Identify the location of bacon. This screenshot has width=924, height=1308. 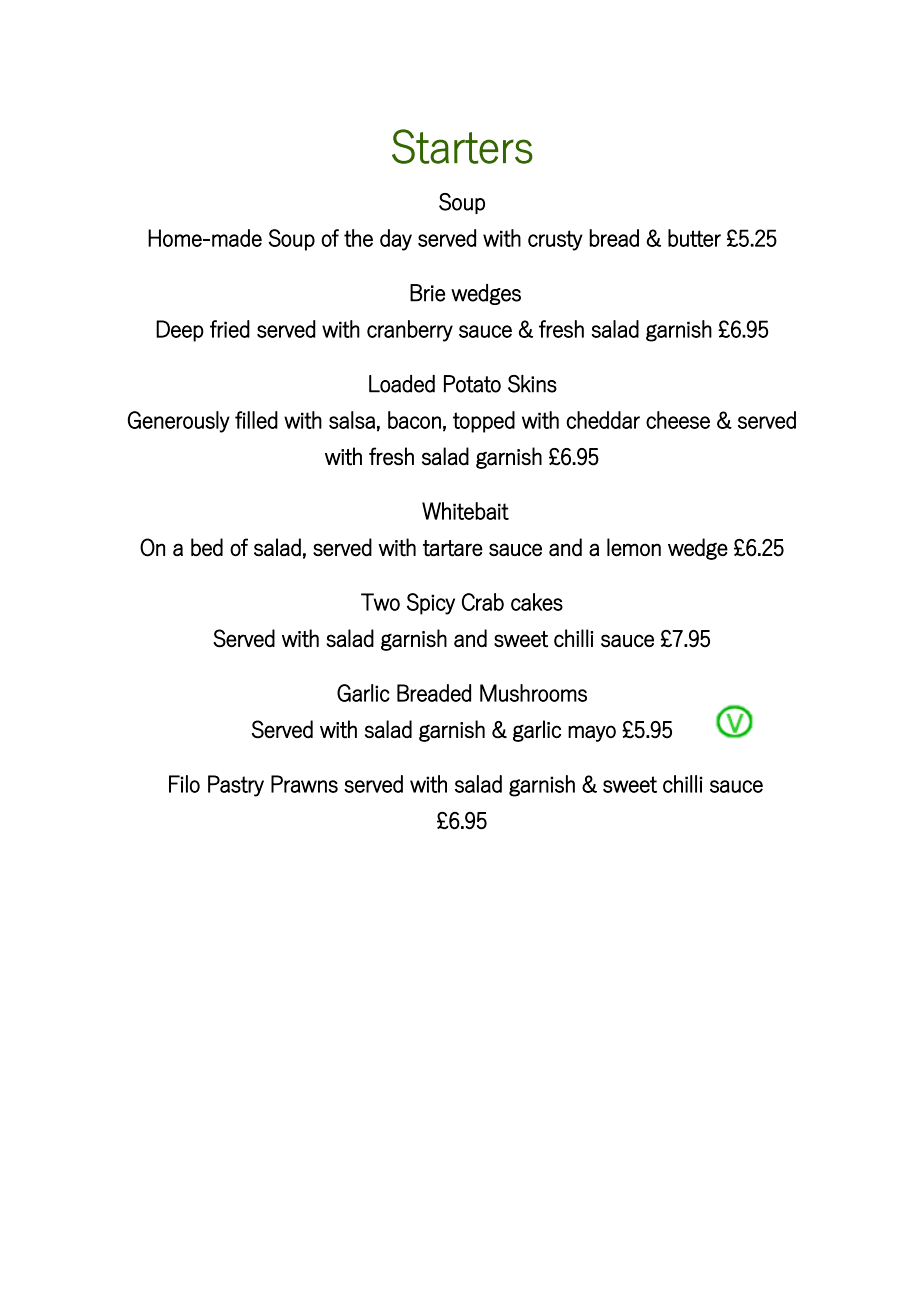
(414, 420).
